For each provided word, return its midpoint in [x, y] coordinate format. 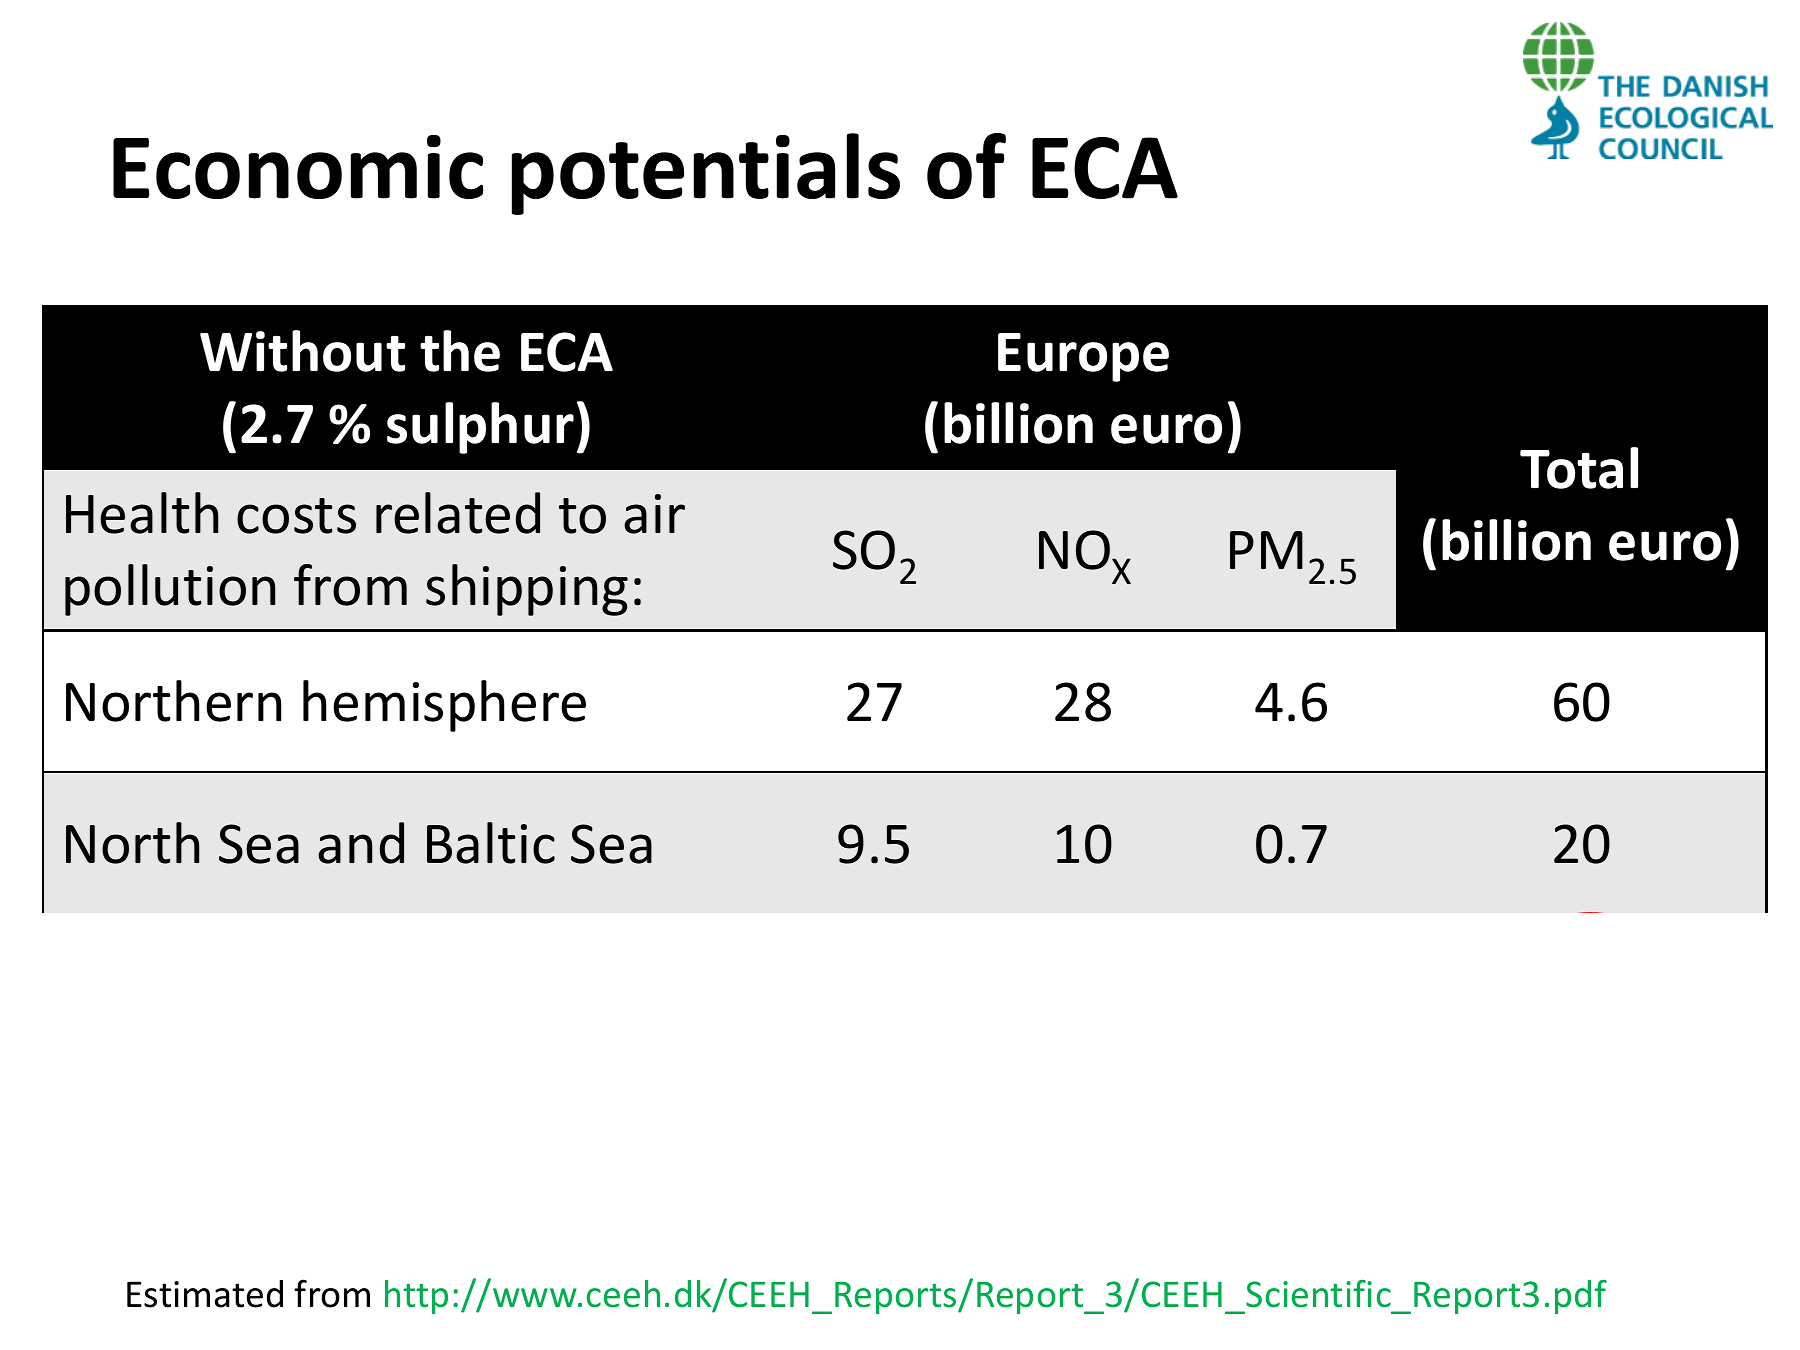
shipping [527, 590]
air [654, 514]
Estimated [205, 1294]
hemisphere [444, 706]
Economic [298, 167]
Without [302, 351]
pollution [170, 590]
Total [1579, 468]
